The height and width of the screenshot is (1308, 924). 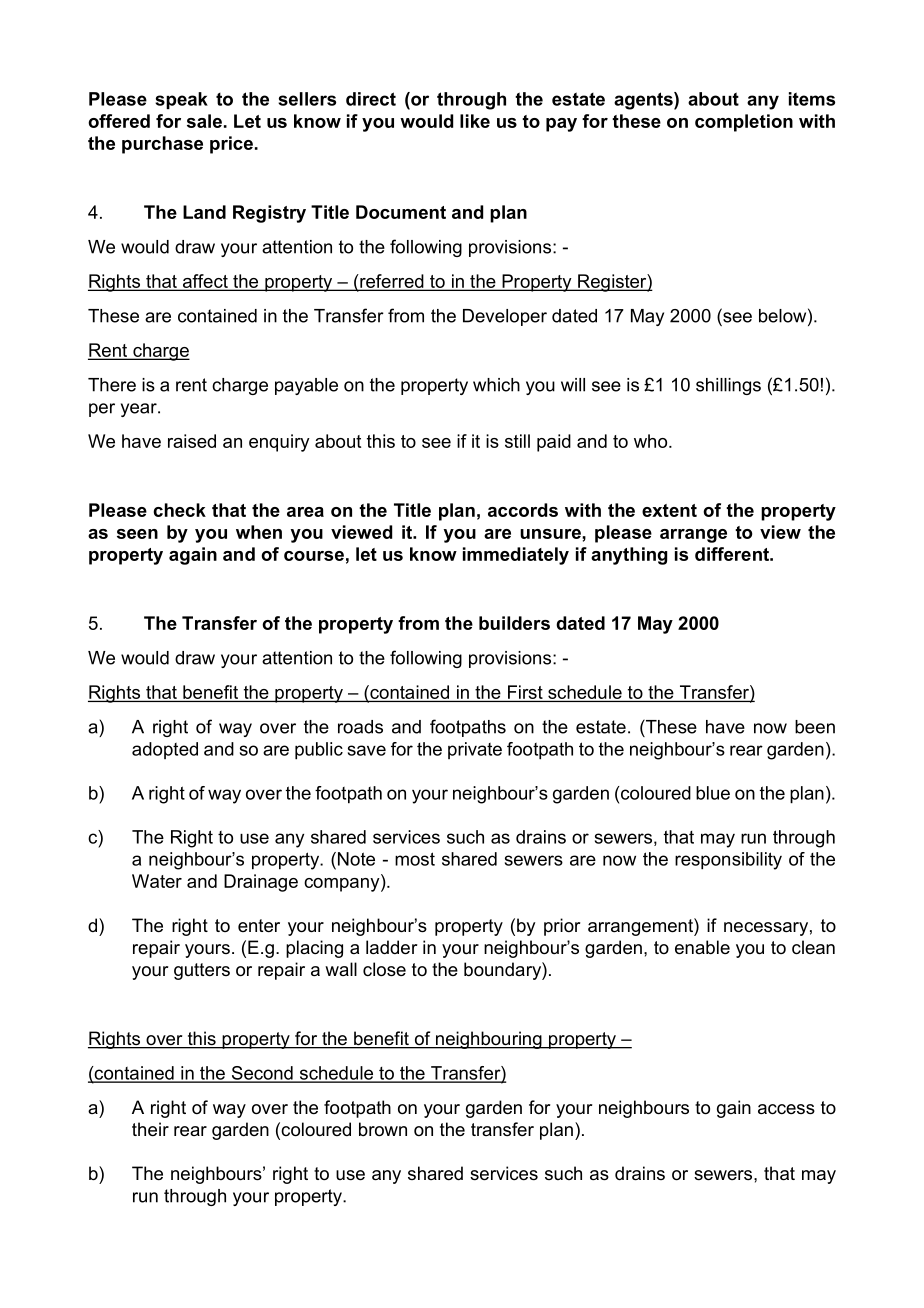 What do you see at coordinates (137, 534) in the screenshot?
I see `seen` at bounding box center [137, 534].
